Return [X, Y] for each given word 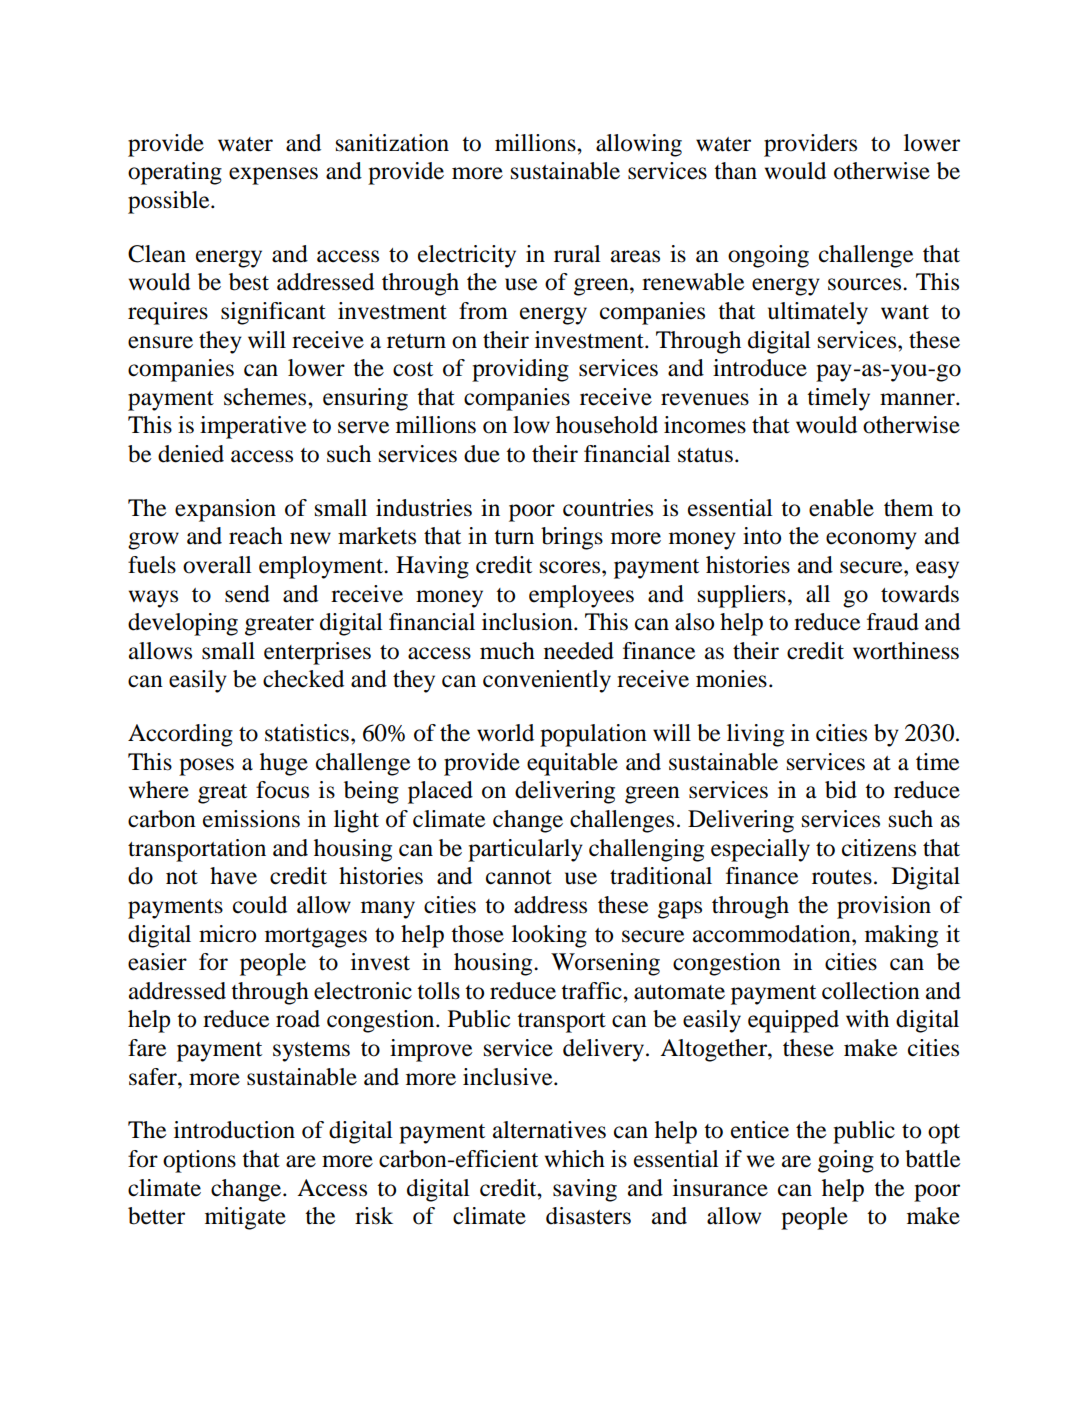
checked [303, 679]
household [607, 425]
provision [884, 907]
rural [577, 254]
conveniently [547, 681]
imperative [253, 427]
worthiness [906, 651]
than [735, 171]
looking [549, 936]
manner [918, 399]
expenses [273, 176]
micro [227, 934]
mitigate [245, 1218]
